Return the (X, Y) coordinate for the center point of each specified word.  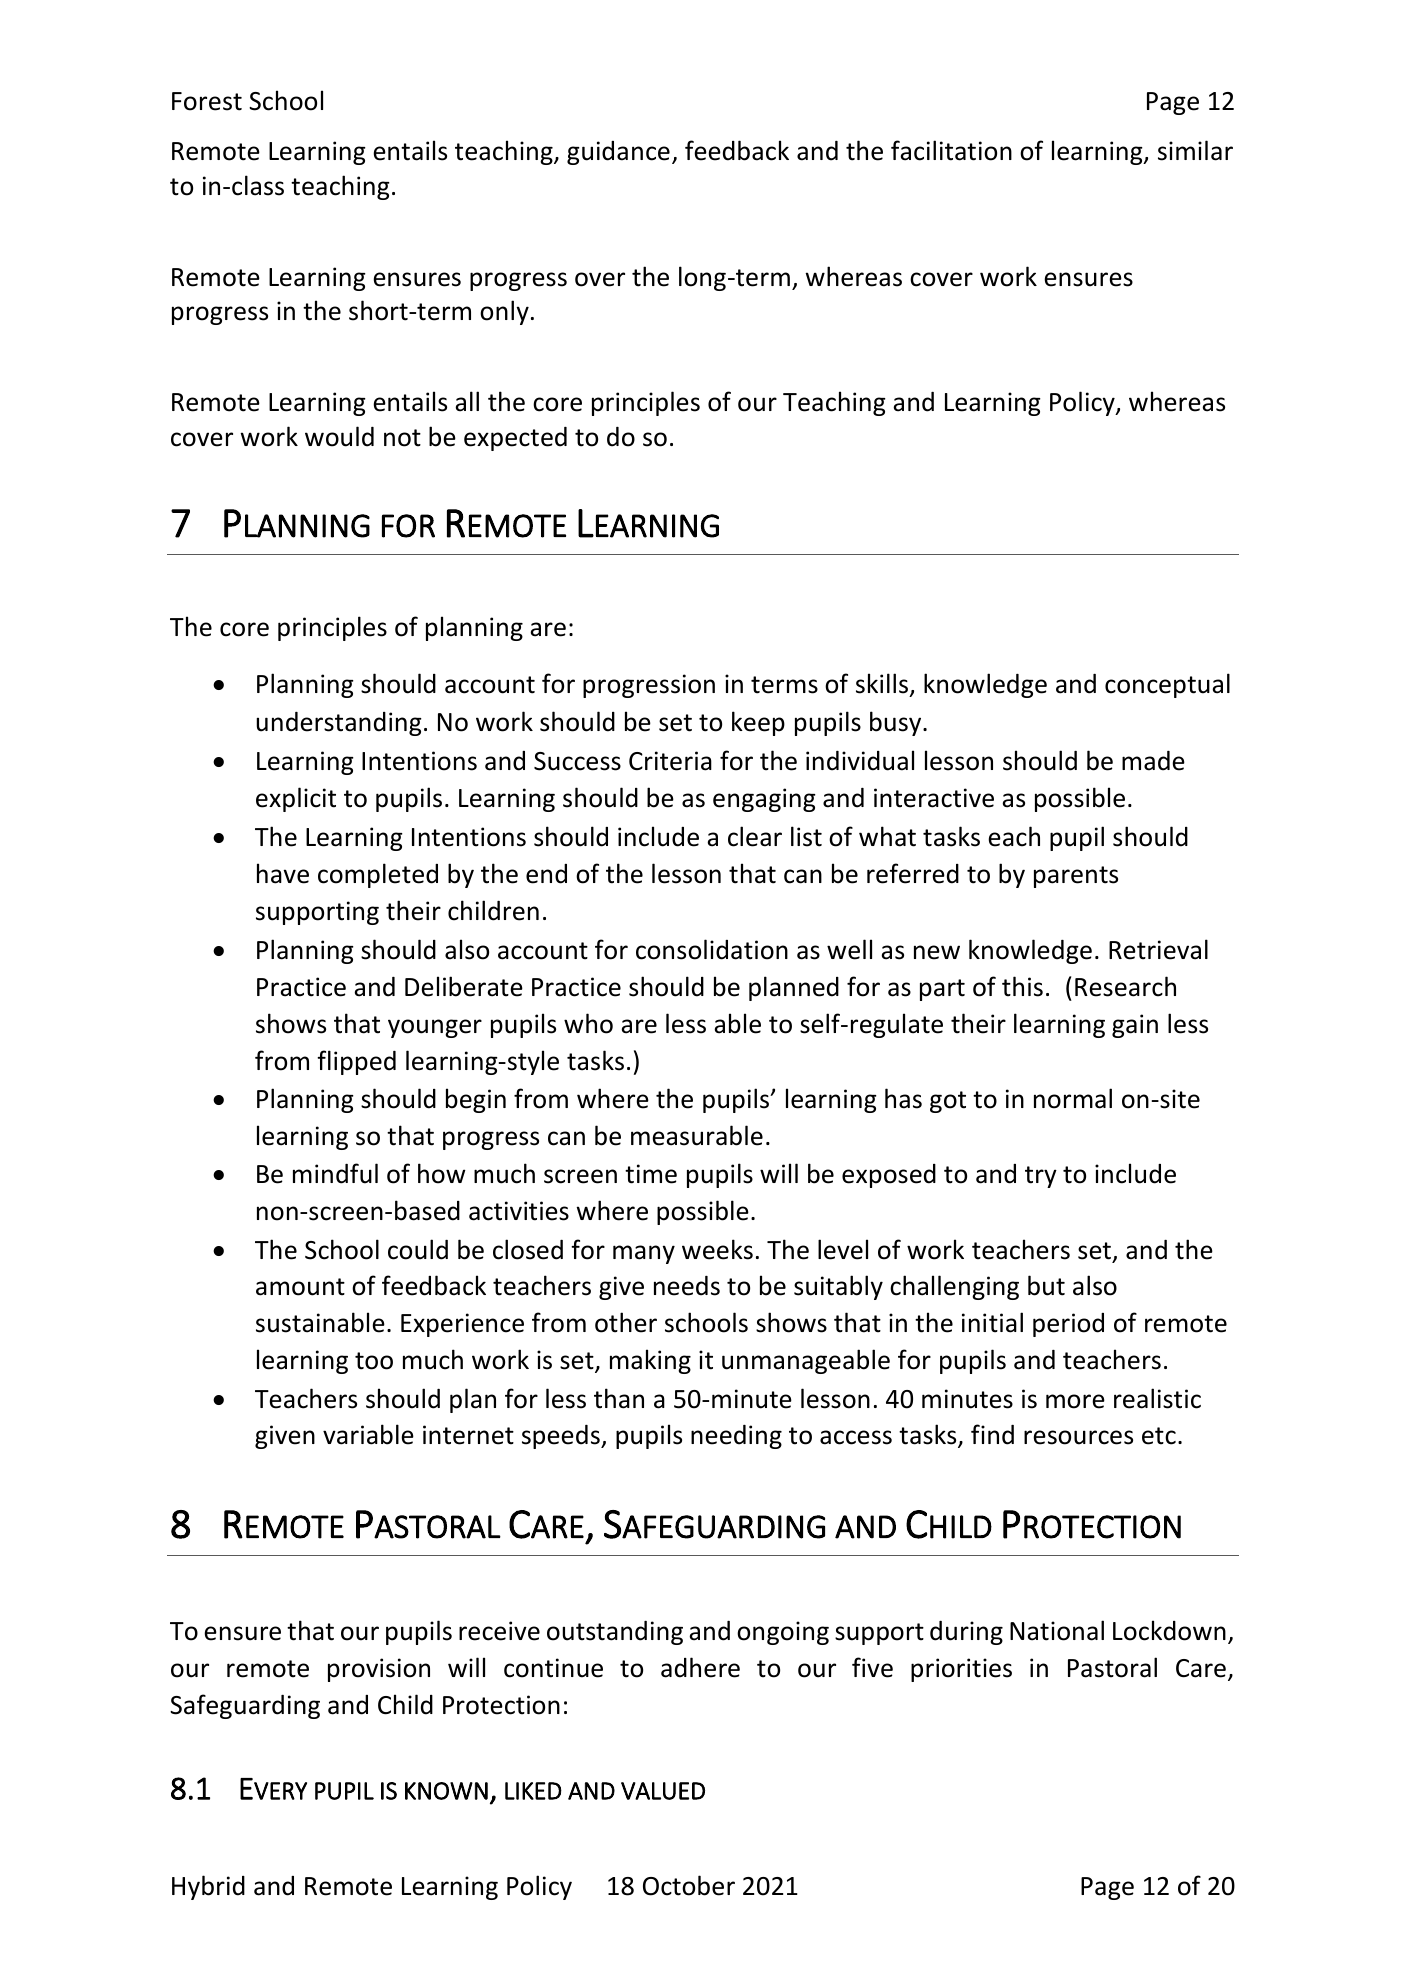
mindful (335, 1173)
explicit (296, 799)
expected (515, 439)
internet (468, 1435)
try (1041, 1177)
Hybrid (208, 1887)
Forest (207, 101)
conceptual (1167, 685)
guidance (618, 153)
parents (1076, 877)
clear (755, 836)
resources (1078, 1437)
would (339, 436)
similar (1195, 150)
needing (736, 1437)
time (651, 1174)
